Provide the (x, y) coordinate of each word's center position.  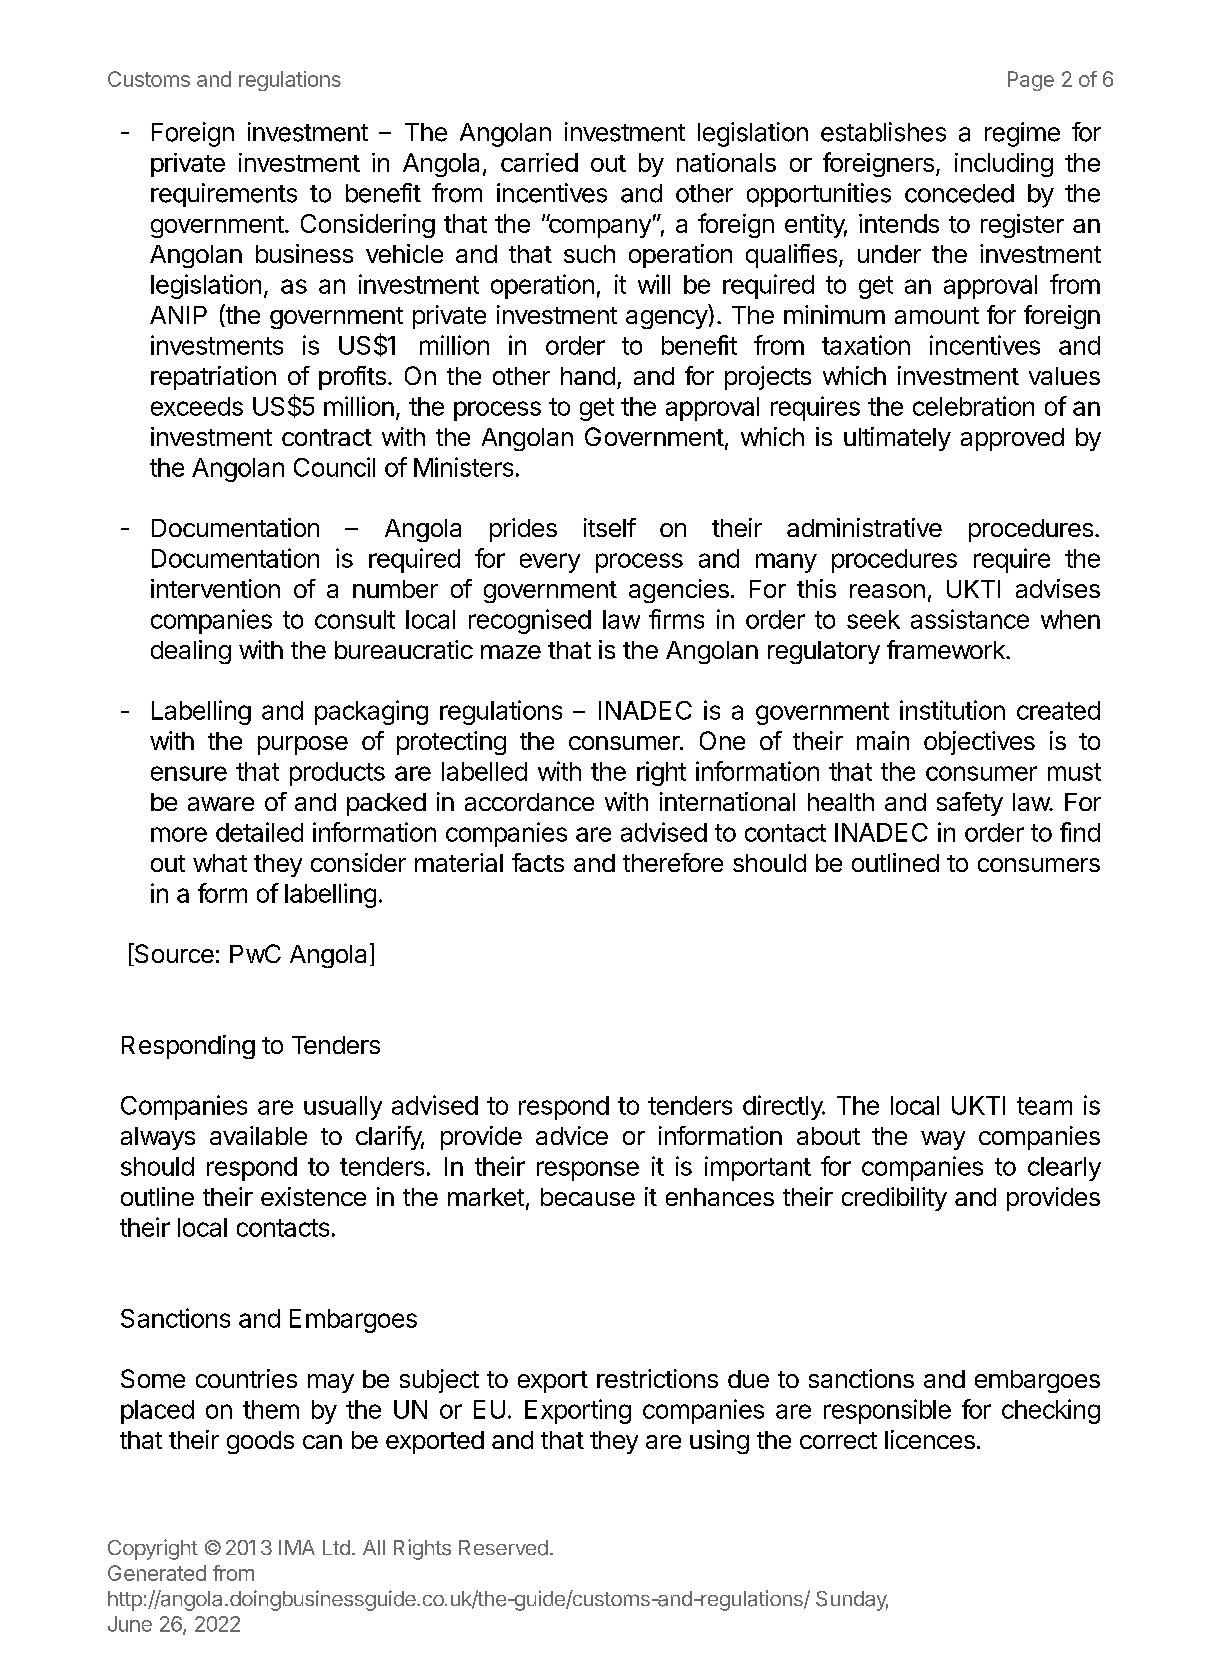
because (588, 1197)
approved (1012, 439)
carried (539, 162)
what (220, 863)
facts (538, 862)
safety (970, 804)
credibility (894, 1199)
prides (523, 530)
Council (334, 467)
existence (313, 1196)
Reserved (503, 1548)
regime (1022, 134)
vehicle (404, 253)
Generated (157, 1573)
